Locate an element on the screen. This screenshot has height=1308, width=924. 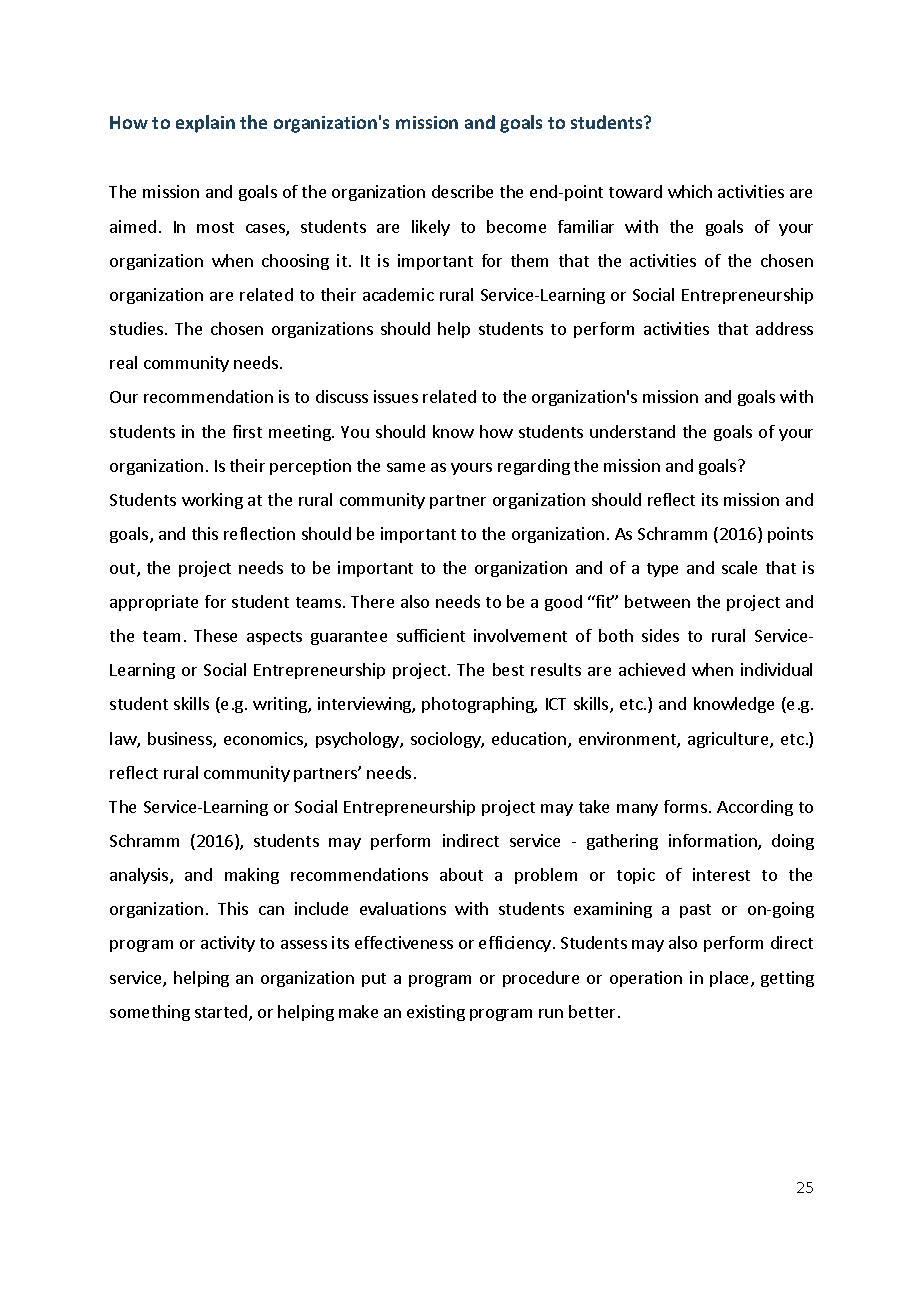
describe is located at coordinates (462, 191).
